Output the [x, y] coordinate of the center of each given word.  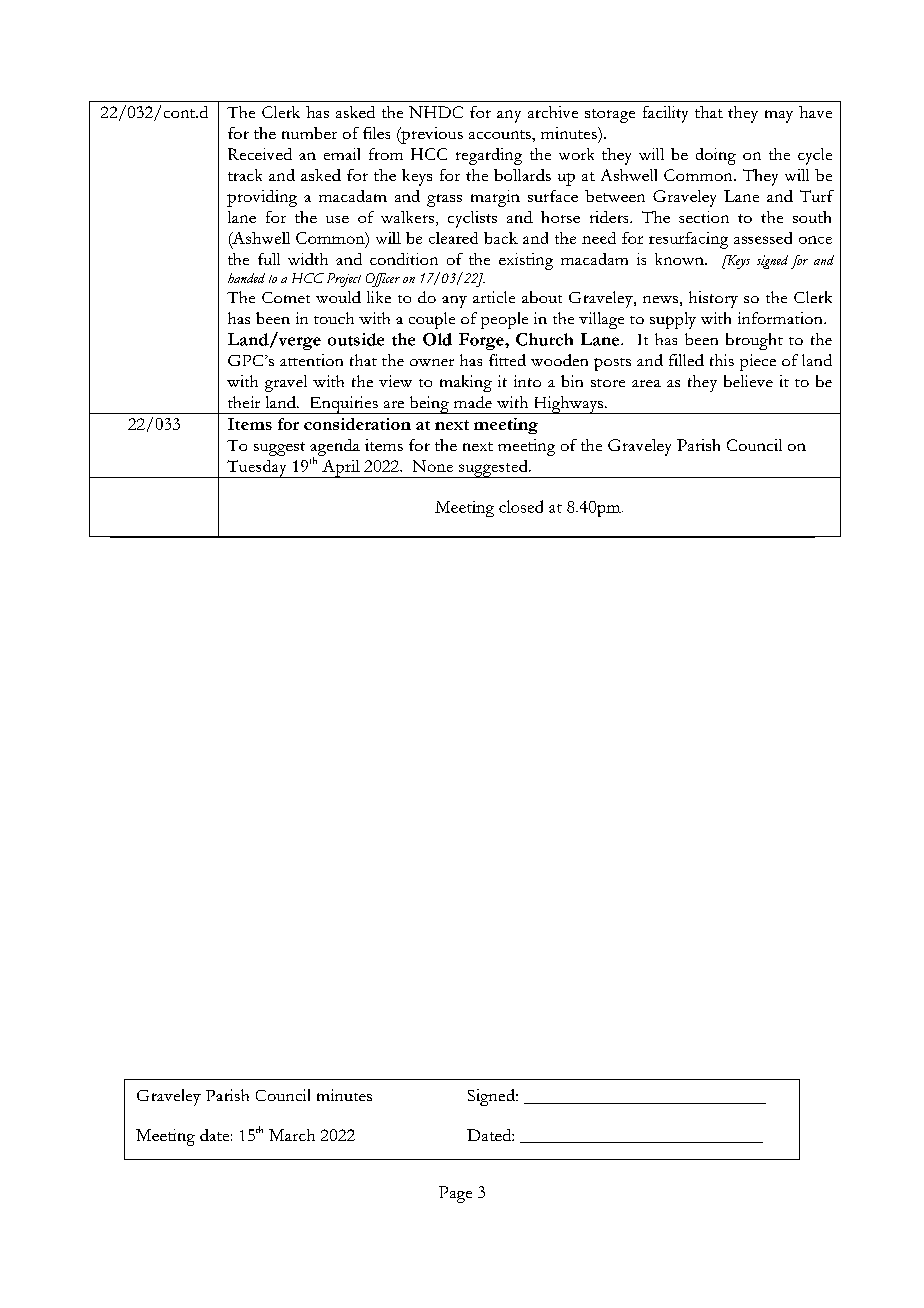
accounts [501, 134]
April [341, 469]
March [292, 1135]
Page [455, 1194]
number [309, 133]
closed [521, 506]
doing [716, 156]
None [433, 466]
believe [748, 381]
